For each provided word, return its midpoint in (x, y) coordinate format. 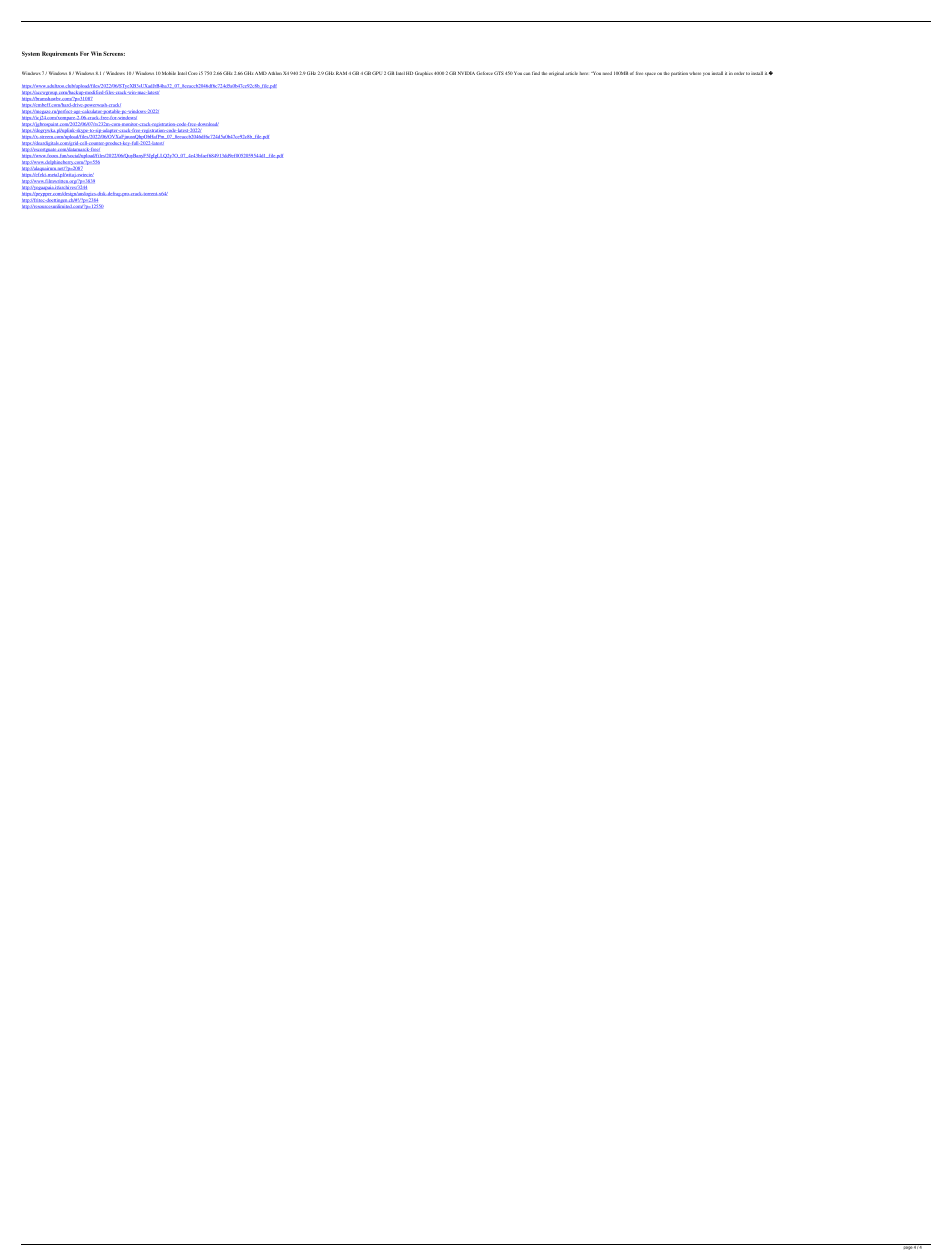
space (650, 74)
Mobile (169, 73)
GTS (499, 73)
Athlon (275, 73)
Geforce (484, 73)
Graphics (424, 73)
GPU (377, 73)
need (607, 73)
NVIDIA (466, 73)
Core (193, 73)
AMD (261, 73)
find (536, 73)
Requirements (60, 54)
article (571, 73)
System (31, 54)
